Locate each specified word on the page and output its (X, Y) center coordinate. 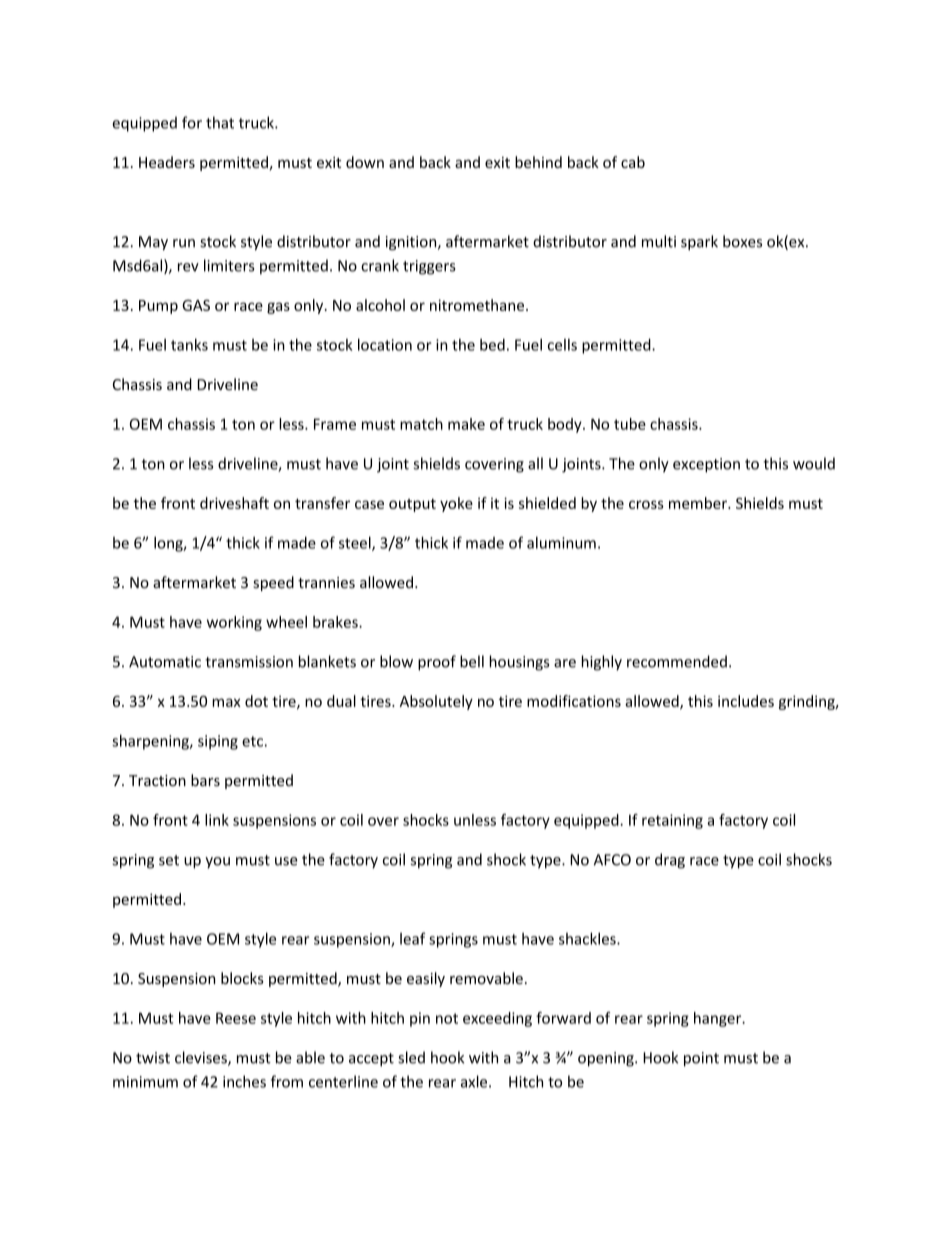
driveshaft (234, 503)
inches (244, 1081)
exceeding (497, 1019)
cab (633, 162)
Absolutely (436, 702)
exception (706, 465)
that (220, 122)
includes (746, 701)
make (466, 424)
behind (538, 162)
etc (252, 741)
